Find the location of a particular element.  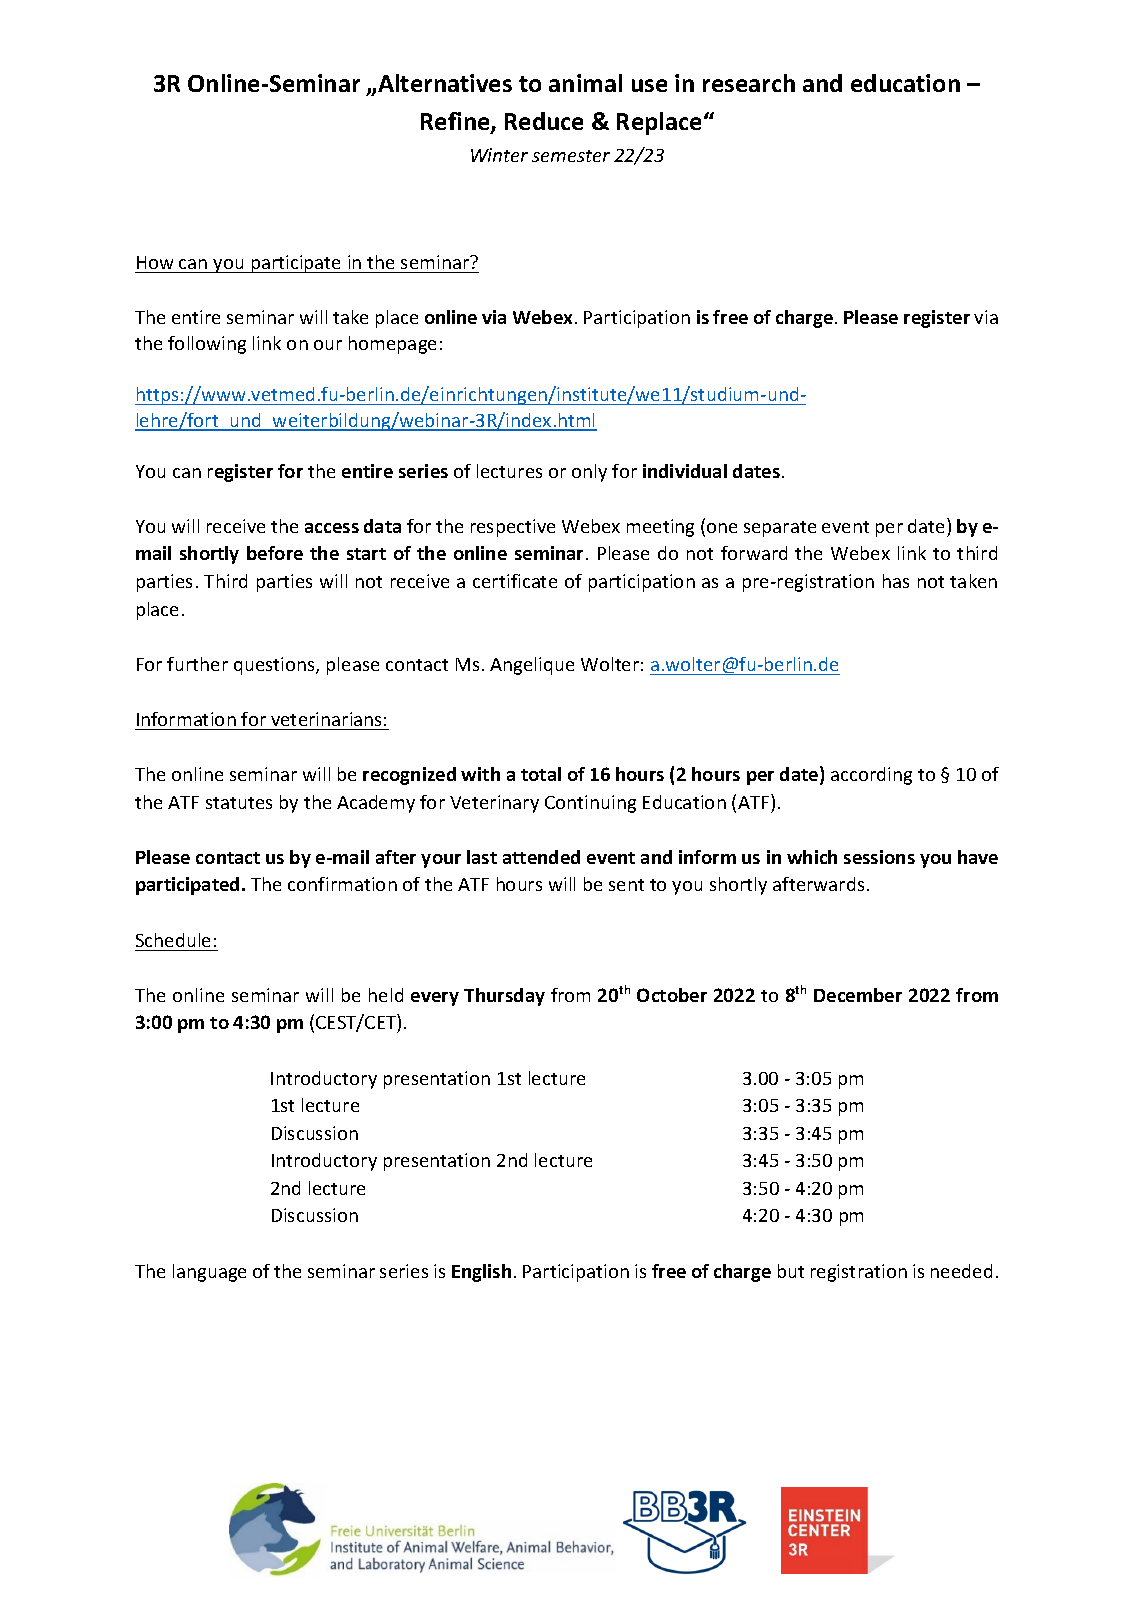

English is located at coordinates (481, 1273).
